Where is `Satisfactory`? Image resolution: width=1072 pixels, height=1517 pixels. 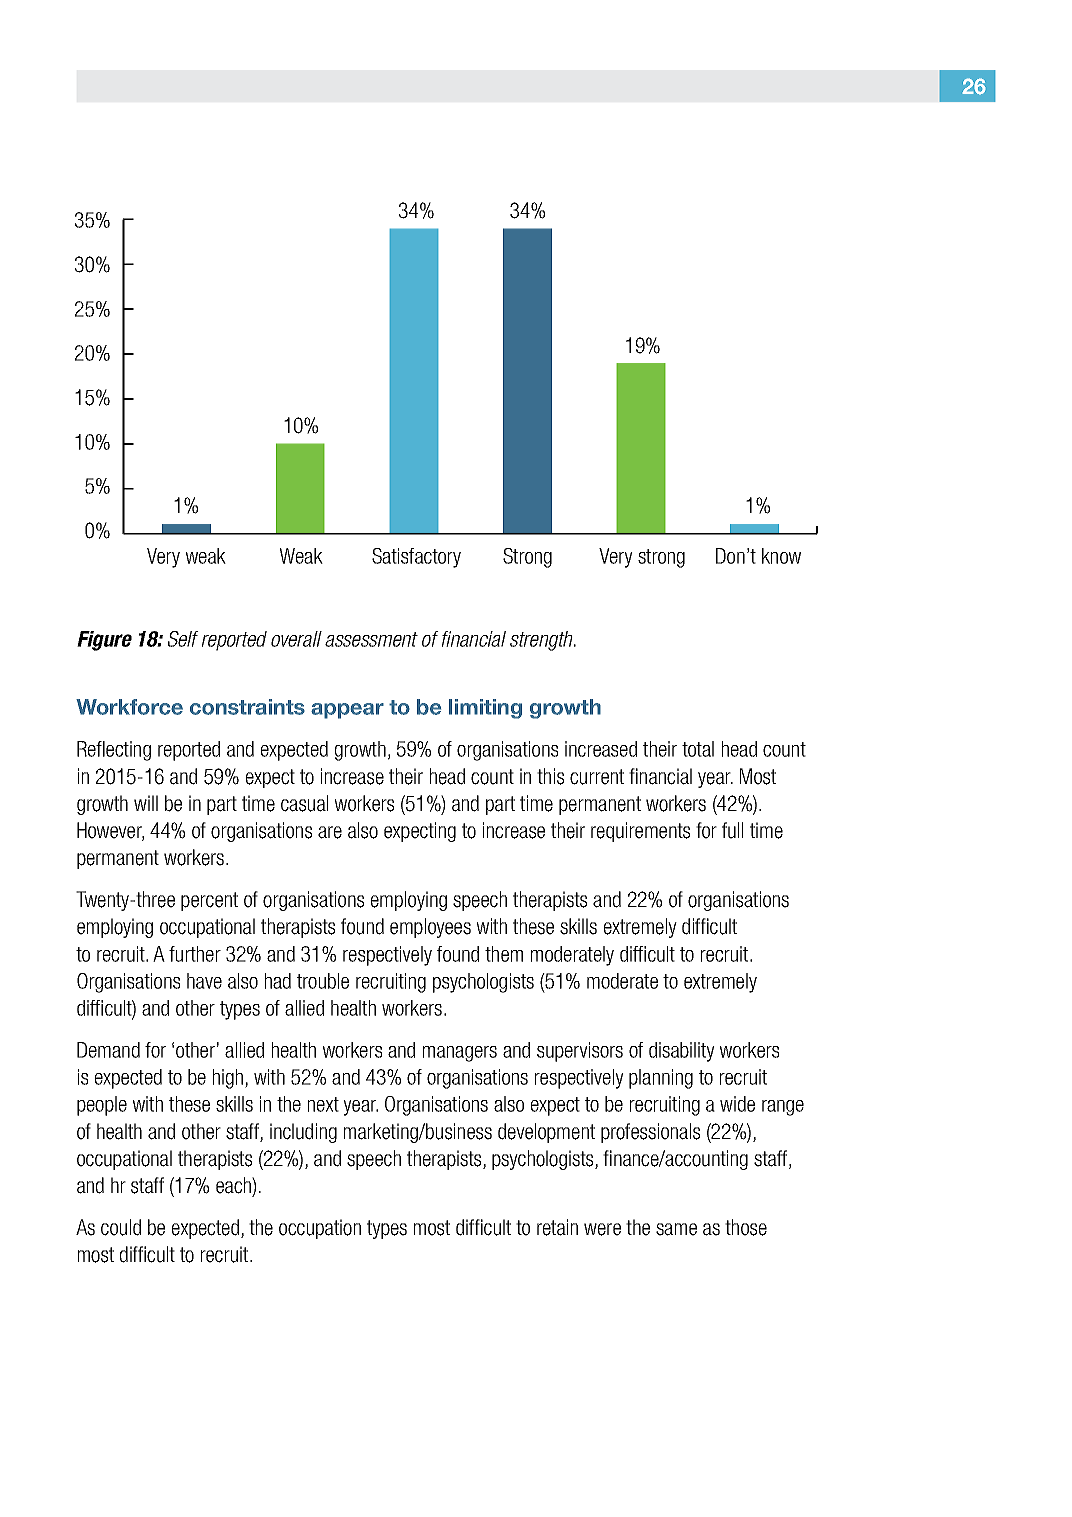
Satisfactory is located at coordinates (416, 558).
